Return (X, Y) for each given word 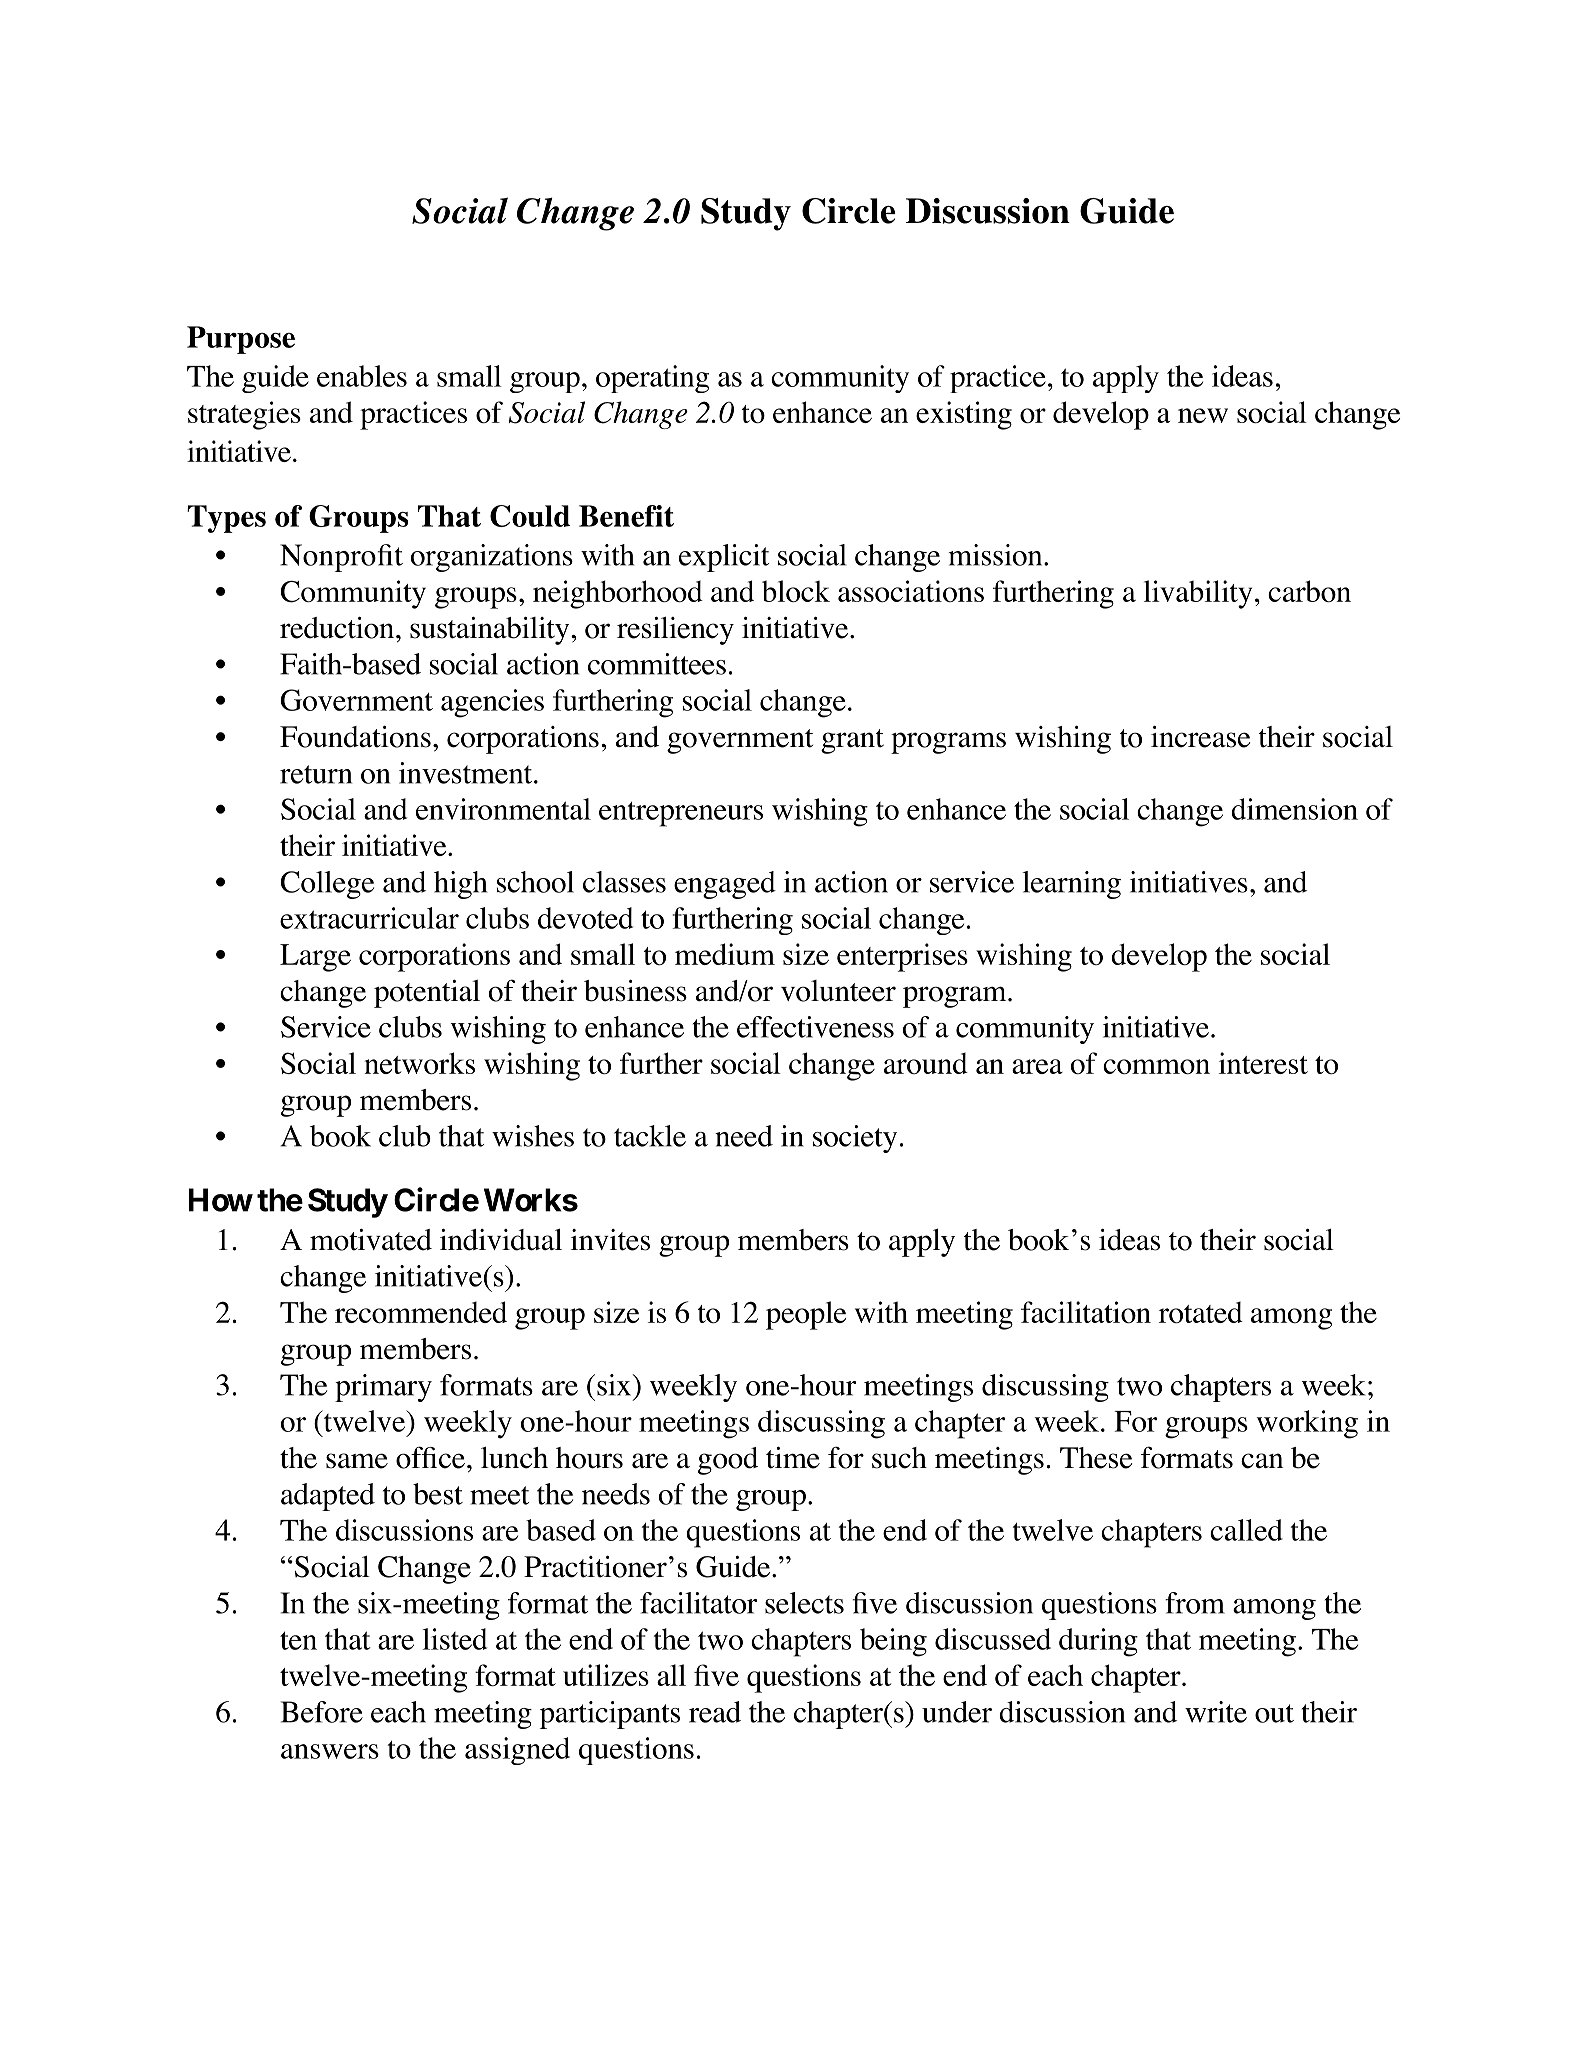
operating (652, 379)
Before (322, 1712)
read (715, 1712)
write (1216, 1712)
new (1203, 415)
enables (362, 376)
